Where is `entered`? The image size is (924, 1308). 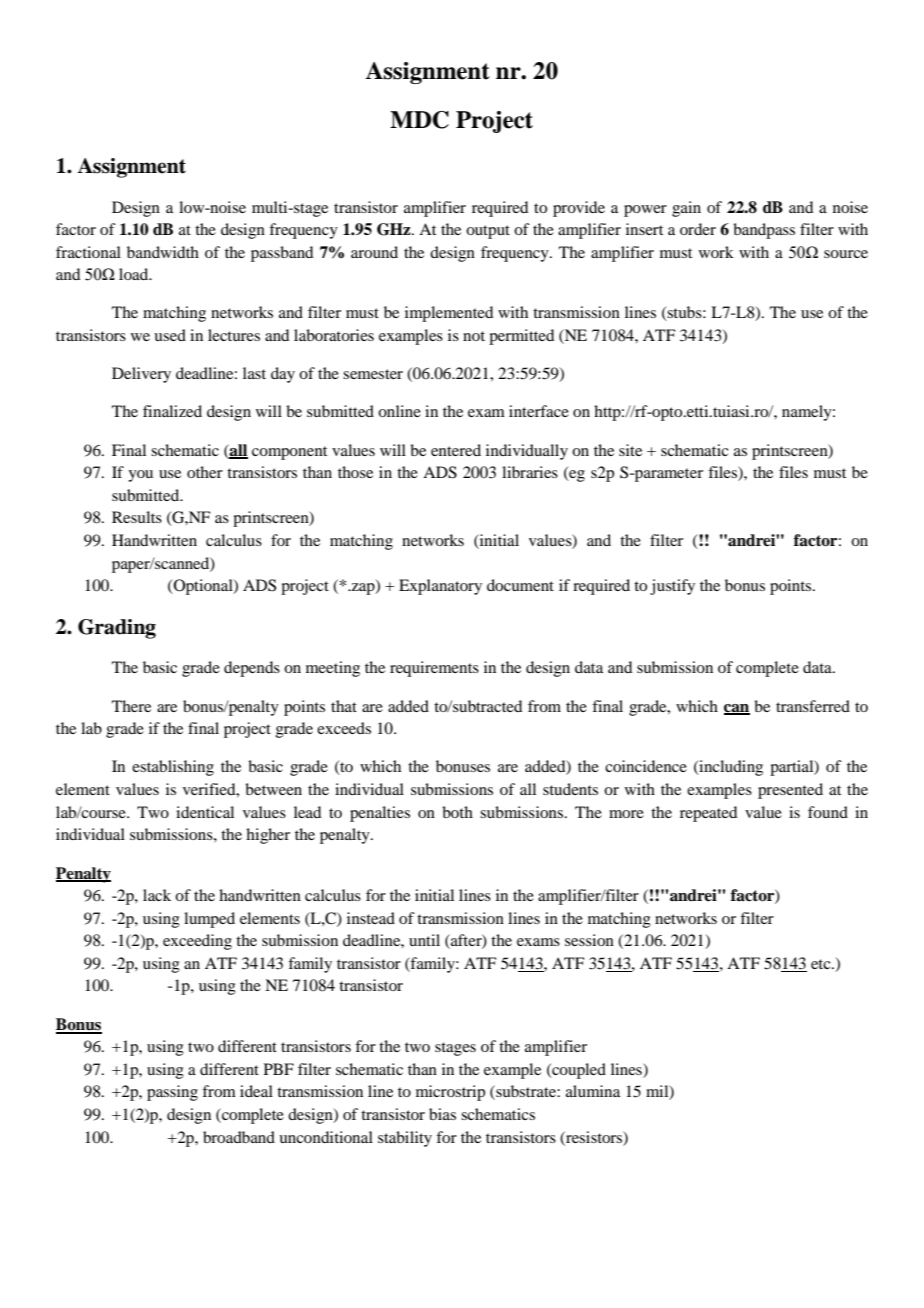 entered is located at coordinates (456, 450).
